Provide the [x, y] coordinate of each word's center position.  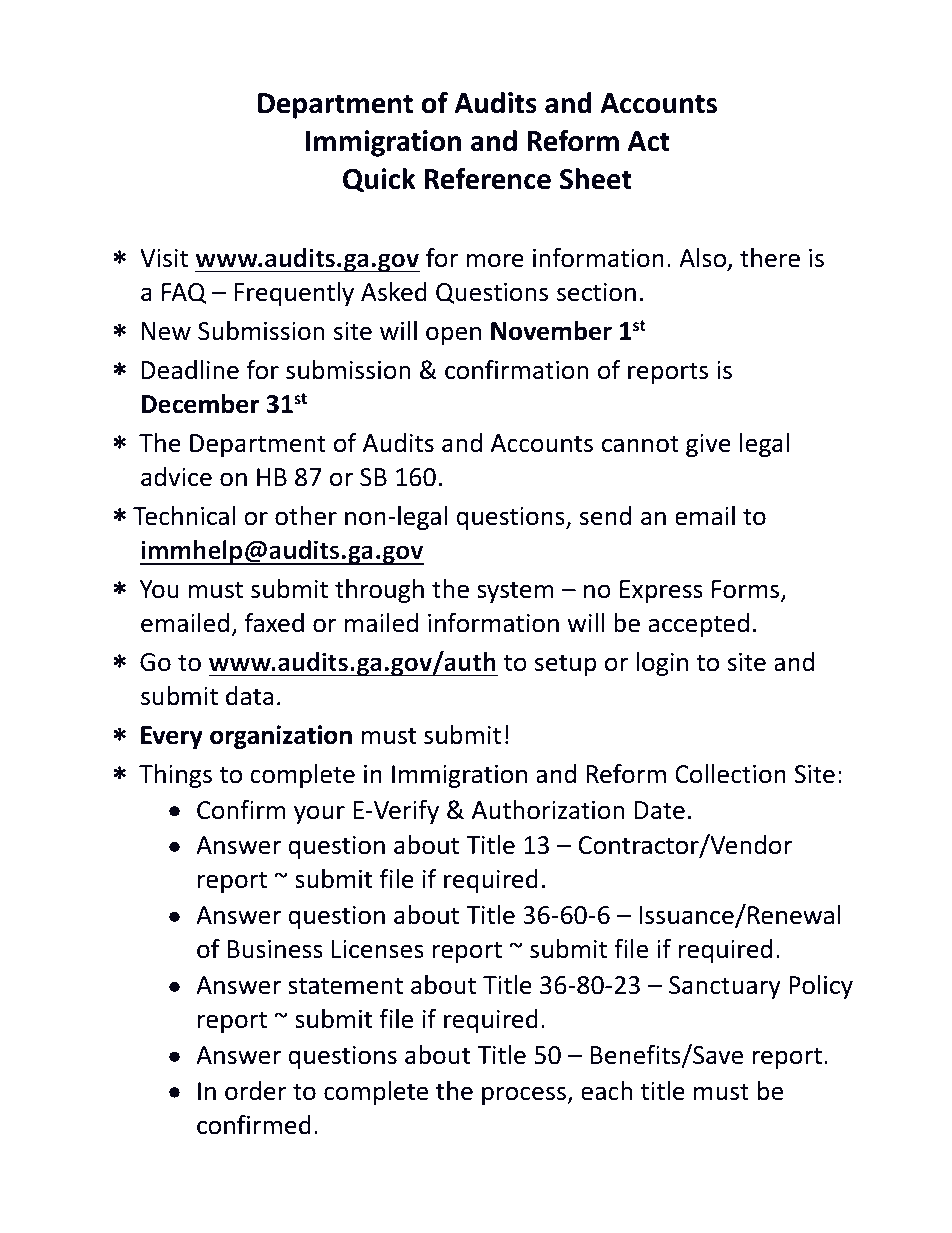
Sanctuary [725, 987]
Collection [730, 774]
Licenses [378, 949]
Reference [488, 178]
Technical [184, 516]
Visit [164, 258]
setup [565, 665]
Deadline [190, 370]
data [249, 696]
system [515, 592]
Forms [747, 590]
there [770, 258]
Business [275, 949]
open [453, 335]
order [256, 1091]
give [708, 445]
